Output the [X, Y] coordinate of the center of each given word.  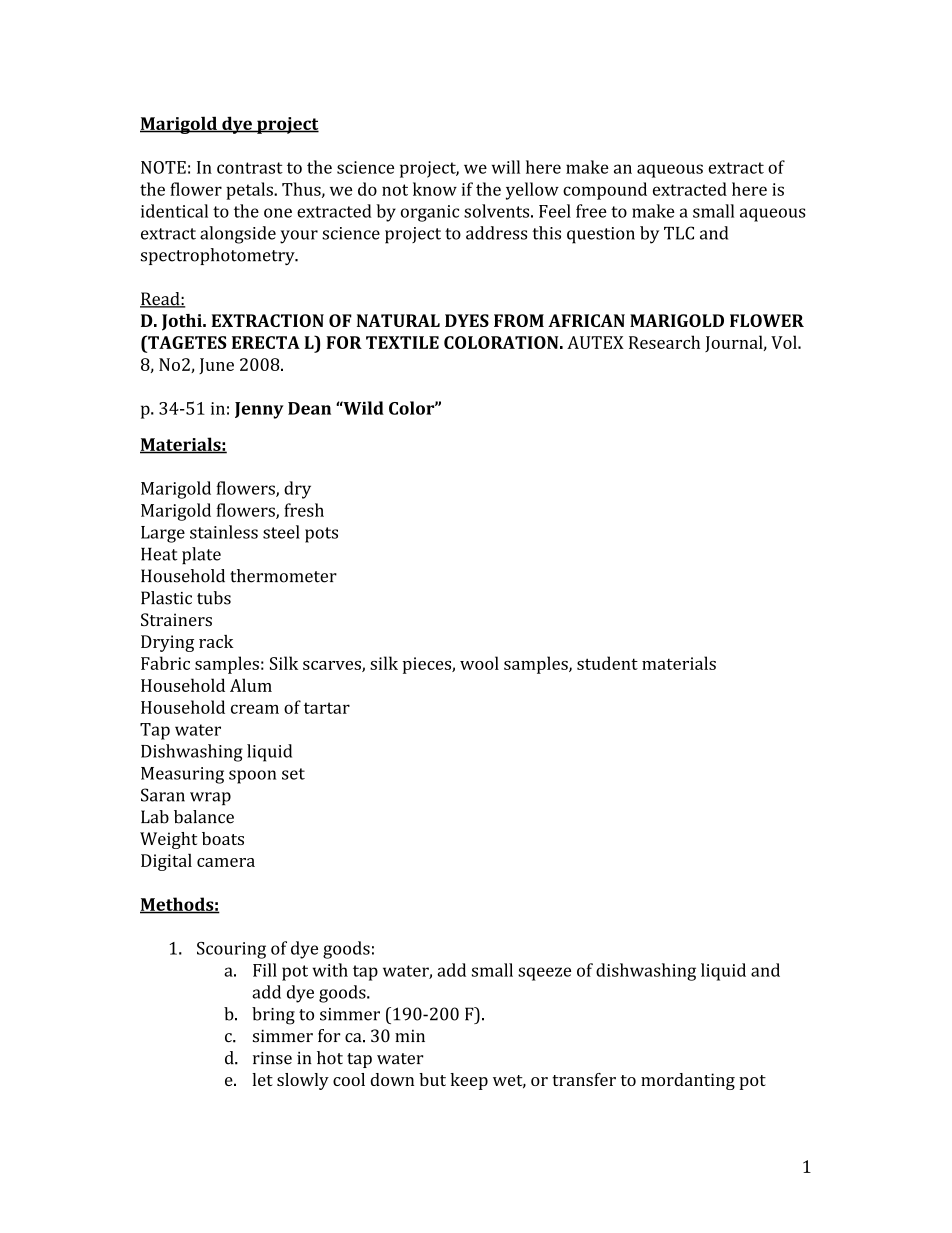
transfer [584, 1079]
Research [664, 342]
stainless [224, 532]
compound [605, 191]
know [435, 189]
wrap [210, 798]
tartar [327, 708]
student [607, 663]
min [410, 1035]
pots [321, 535]
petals [250, 191]
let [262, 1079]
